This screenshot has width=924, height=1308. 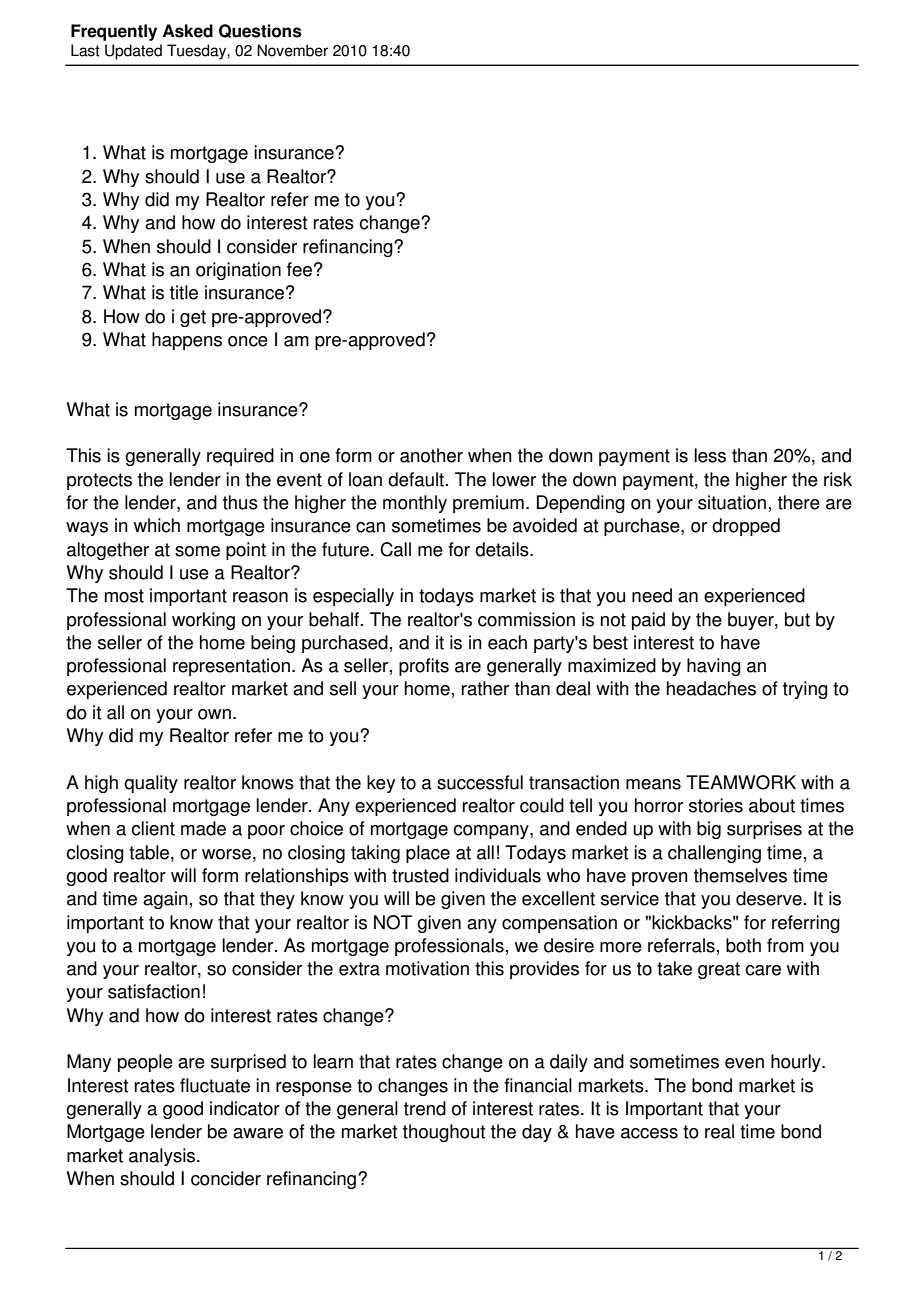 What do you see at coordinates (431, 455) in the screenshot?
I see `another` at bounding box center [431, 455].
